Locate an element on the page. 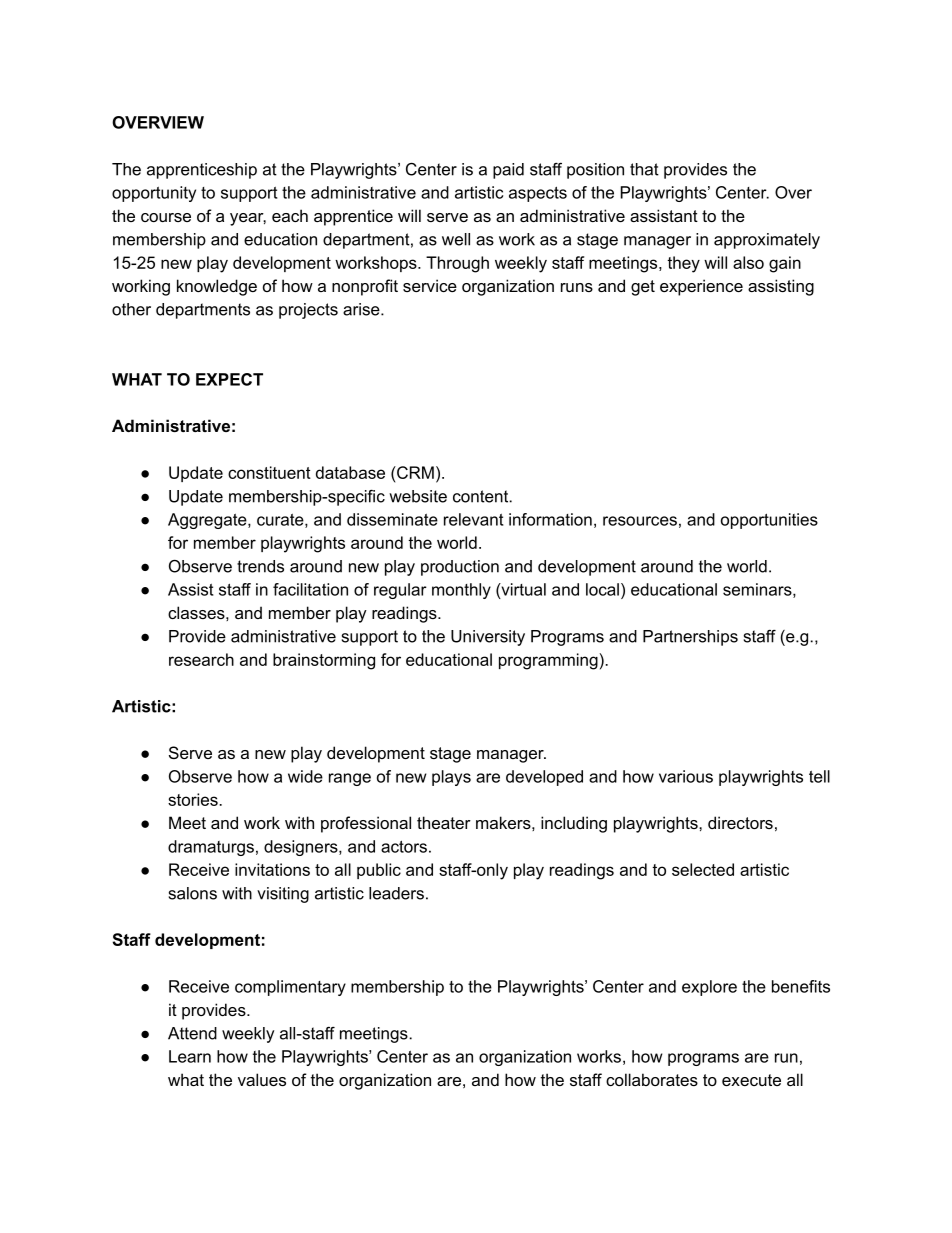 Image resolution: width=952 pixels, height=1233 pixels. execute is located at coordinates (751, 1080).
